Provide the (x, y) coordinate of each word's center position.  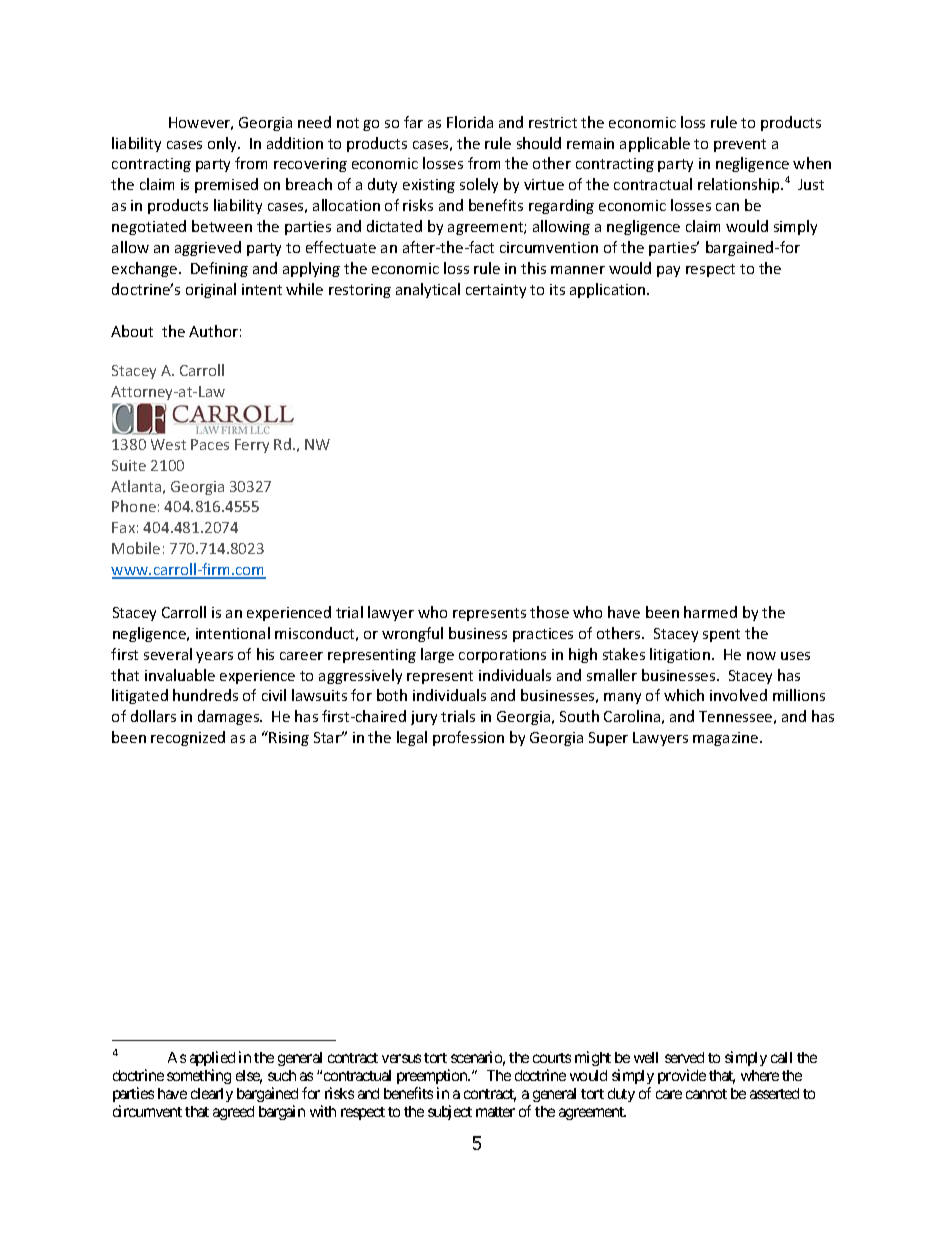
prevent (740, 145)
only (223, 144)
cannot (706, 1094)
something (199, 1076)
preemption (433, 1076)
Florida (470, 122)
